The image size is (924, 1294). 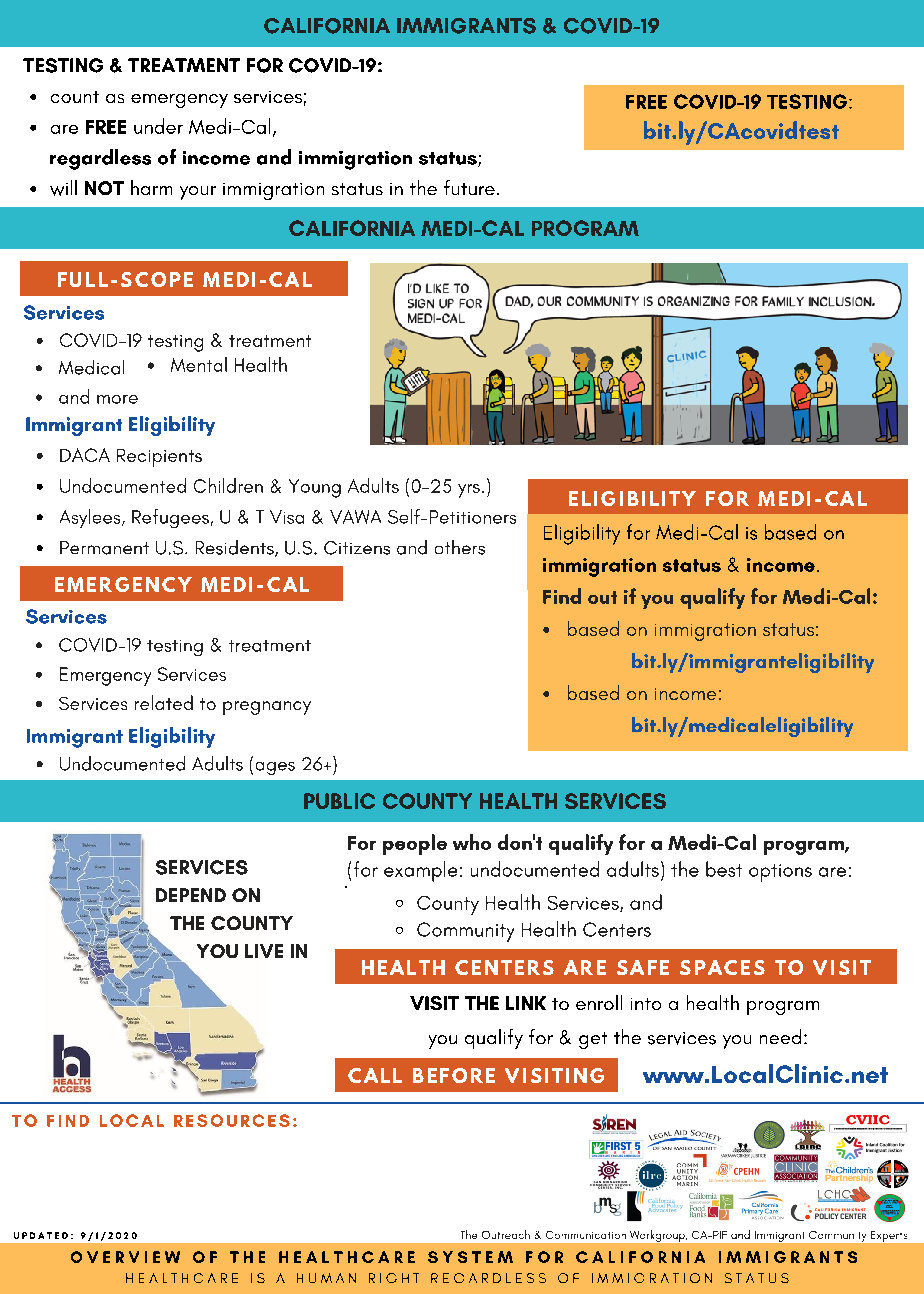 What do you see at coordinates (460, 547) in the screenshot?
I see `others` at bounding box center [460, 547].
